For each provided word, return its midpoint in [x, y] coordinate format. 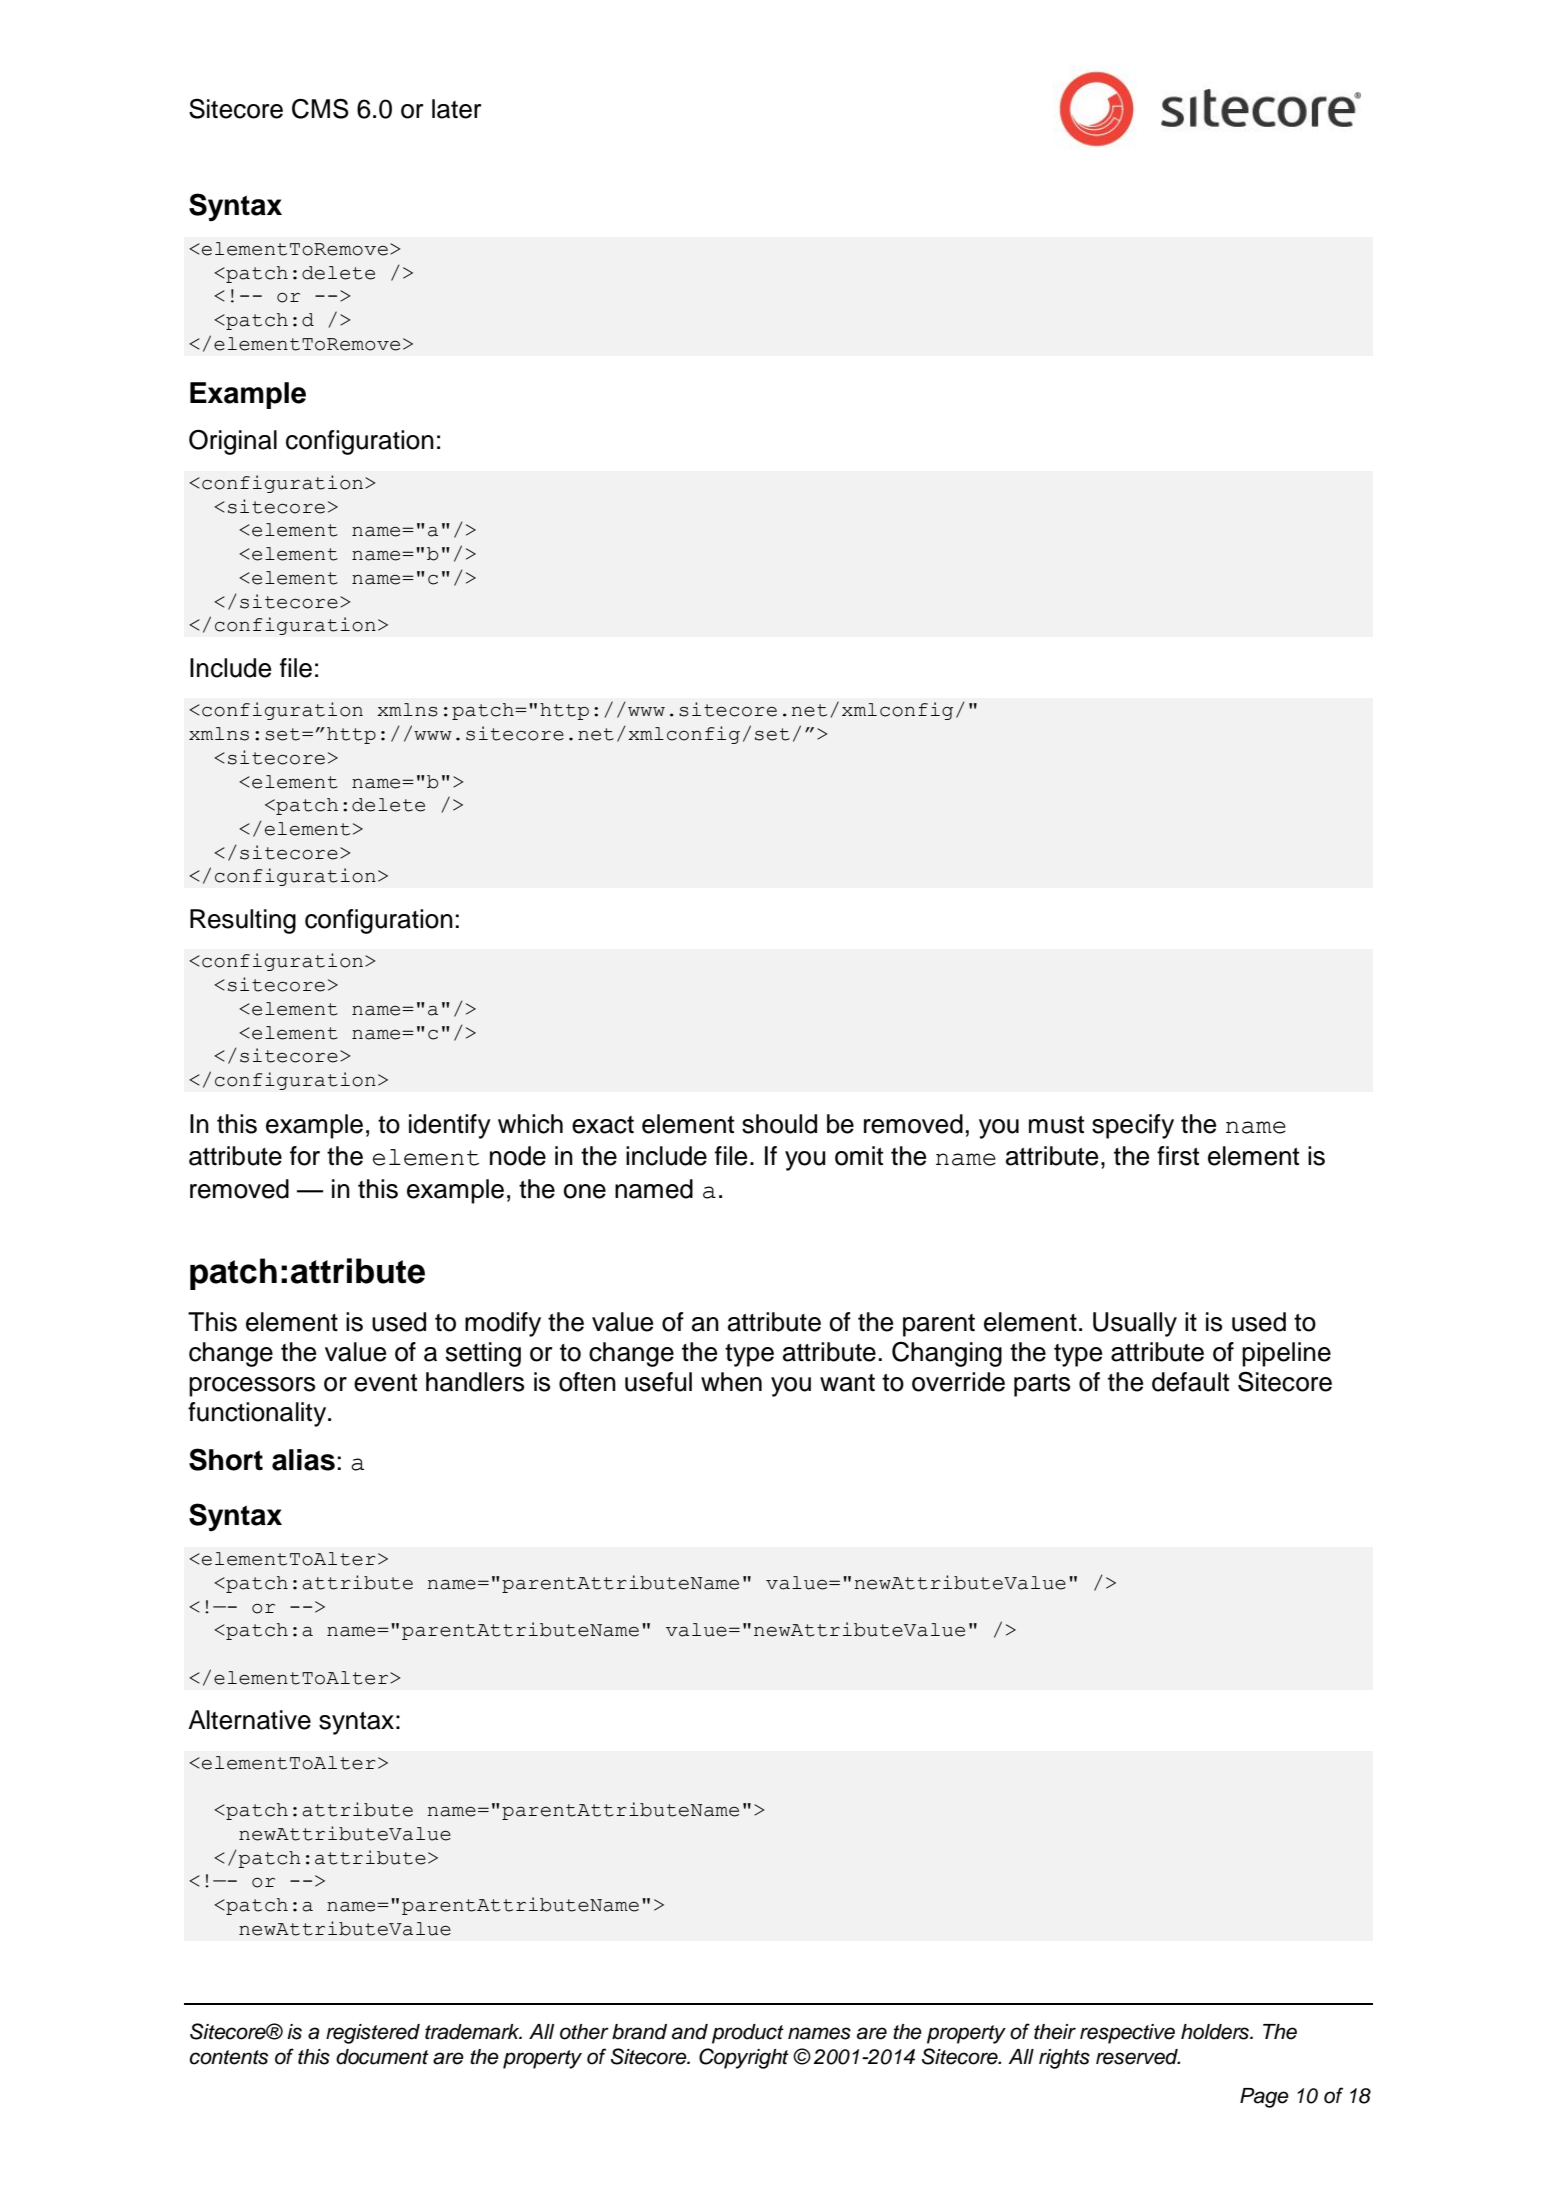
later [456, 109]
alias [303, 1460]
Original [233, 442]
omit [859, 1156]
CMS [320, 108]
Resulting [243, 921]
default [1190, 1382]
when [731, 1382]
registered [373, 2034]
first [1178, 1156]
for [305, 1156]
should [779, 1124]
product [748, 2034]
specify [1133, 1126]
